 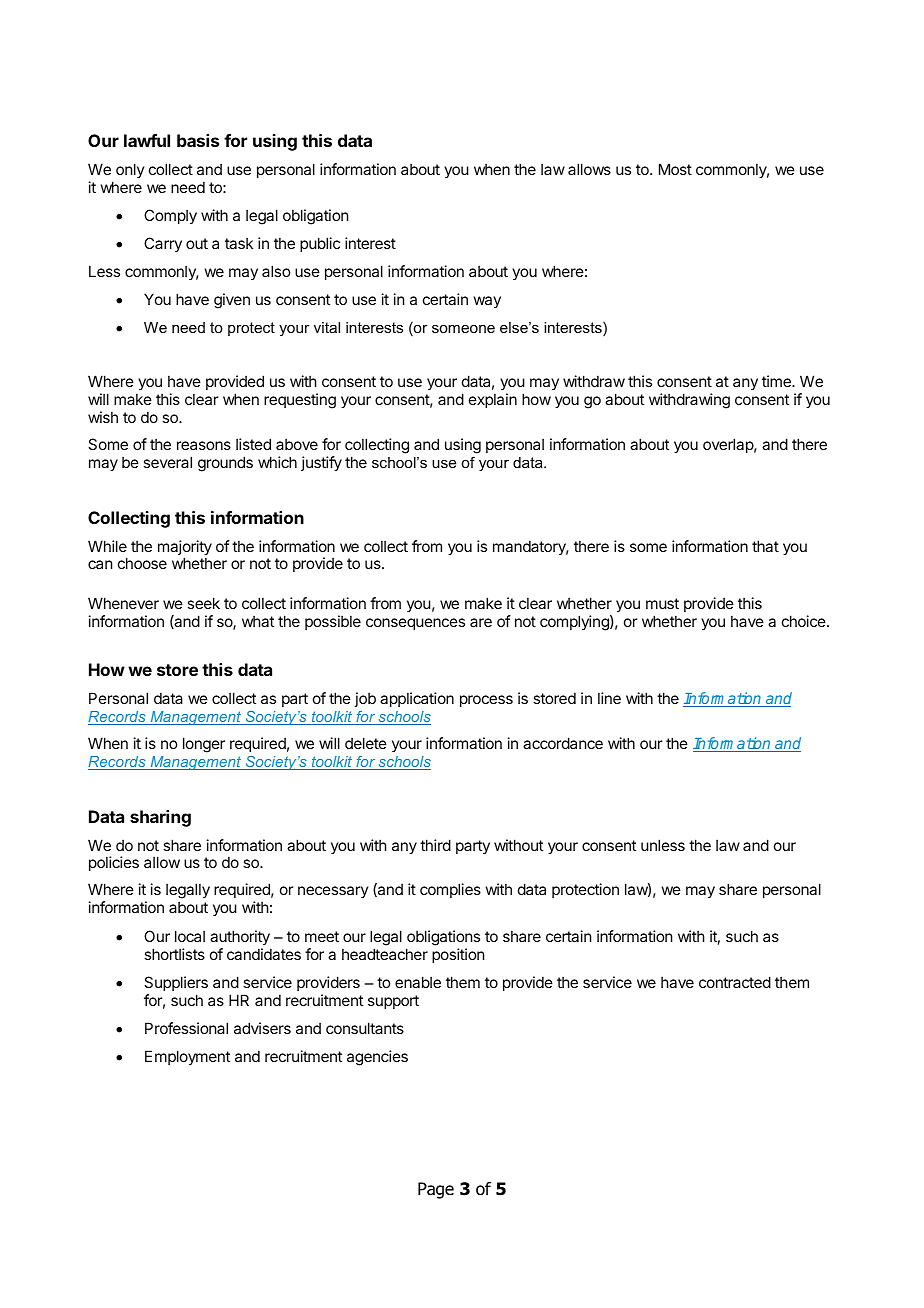 I want to click on seek, so click(x=203, y=603).
